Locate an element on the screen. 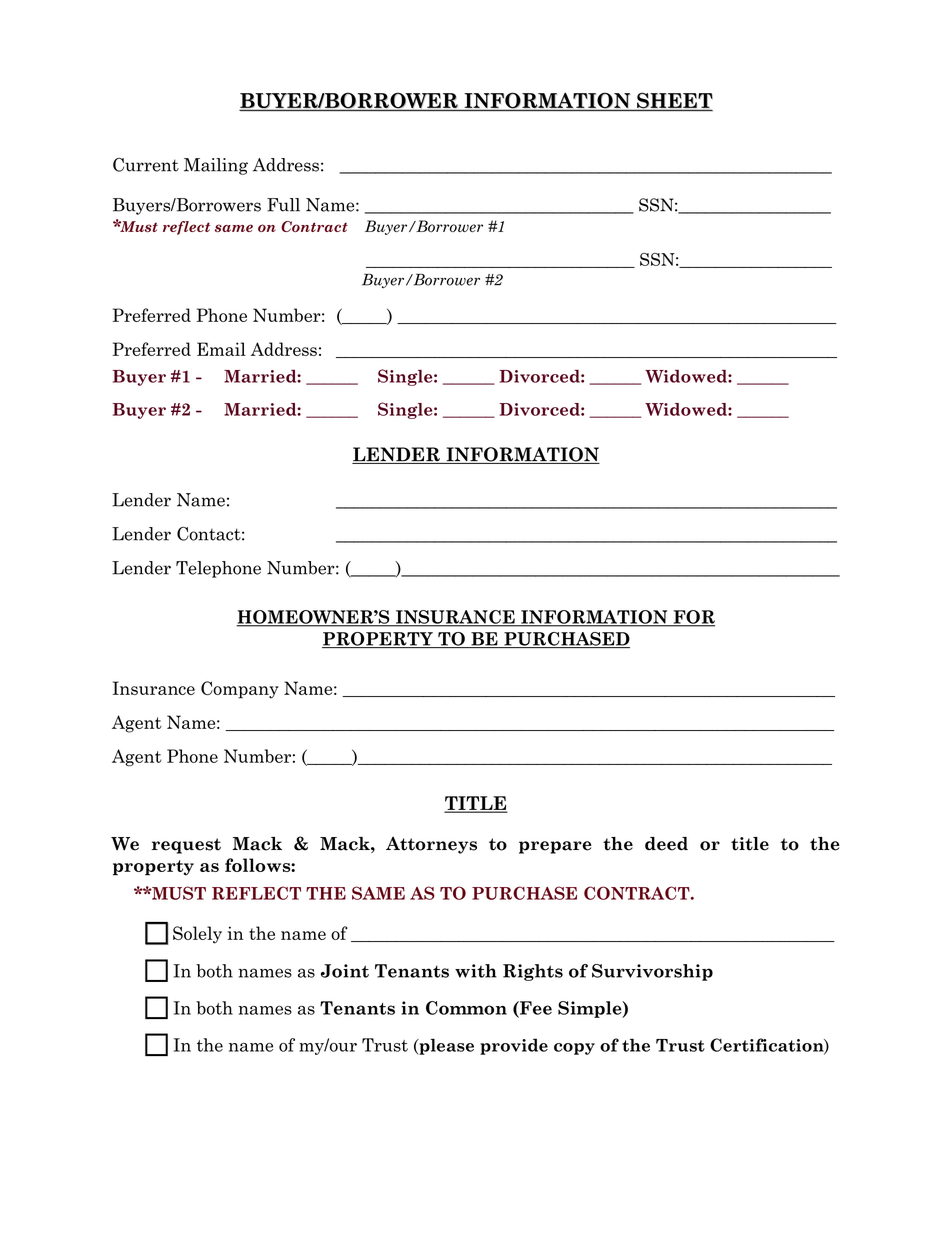 This screenshot has width=952, height=1233. Mailing is located at coordinates (216, 166).
